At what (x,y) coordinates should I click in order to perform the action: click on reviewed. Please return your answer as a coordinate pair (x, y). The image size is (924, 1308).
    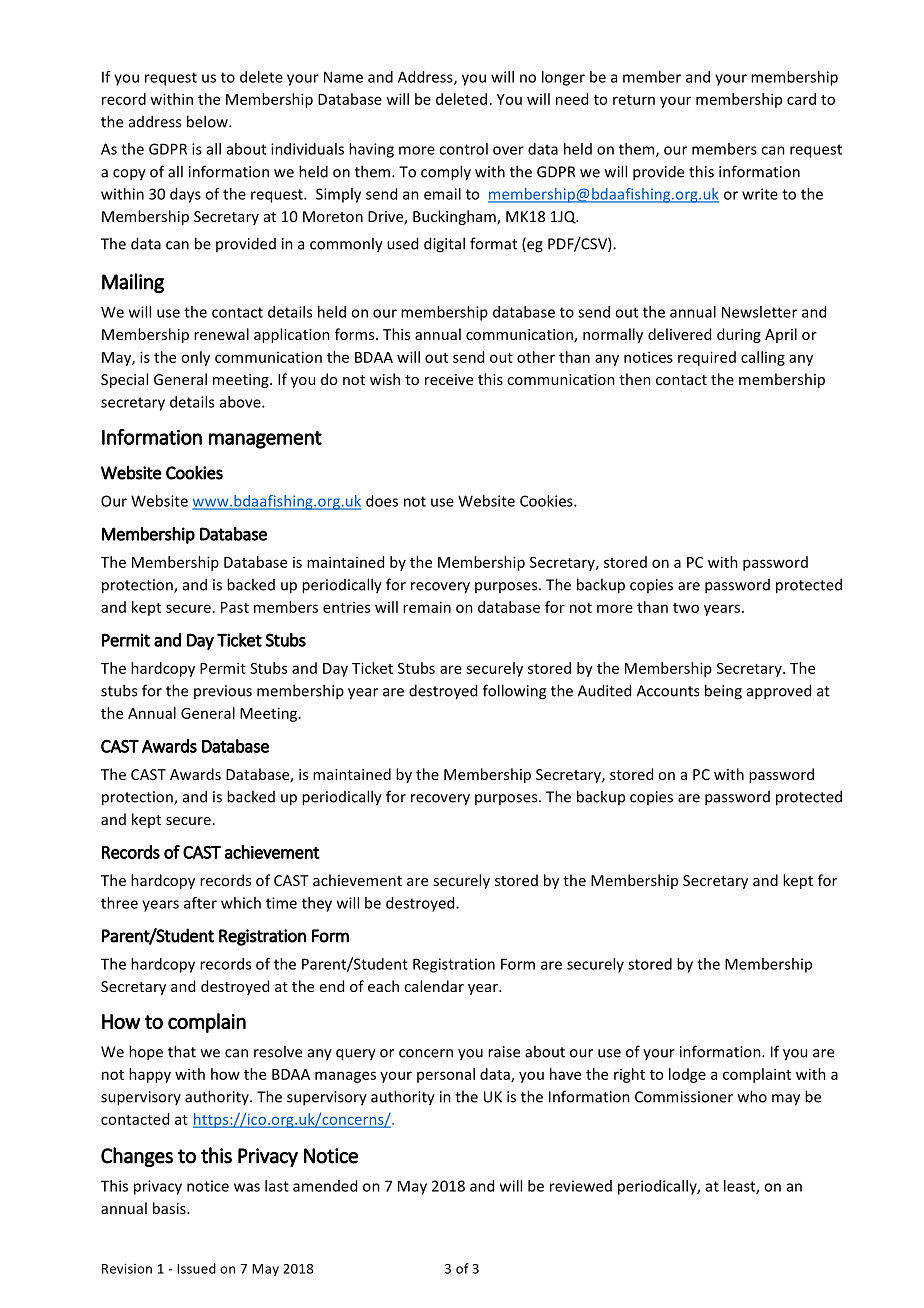
    Looking at the image, I should click on (581, 1186).
